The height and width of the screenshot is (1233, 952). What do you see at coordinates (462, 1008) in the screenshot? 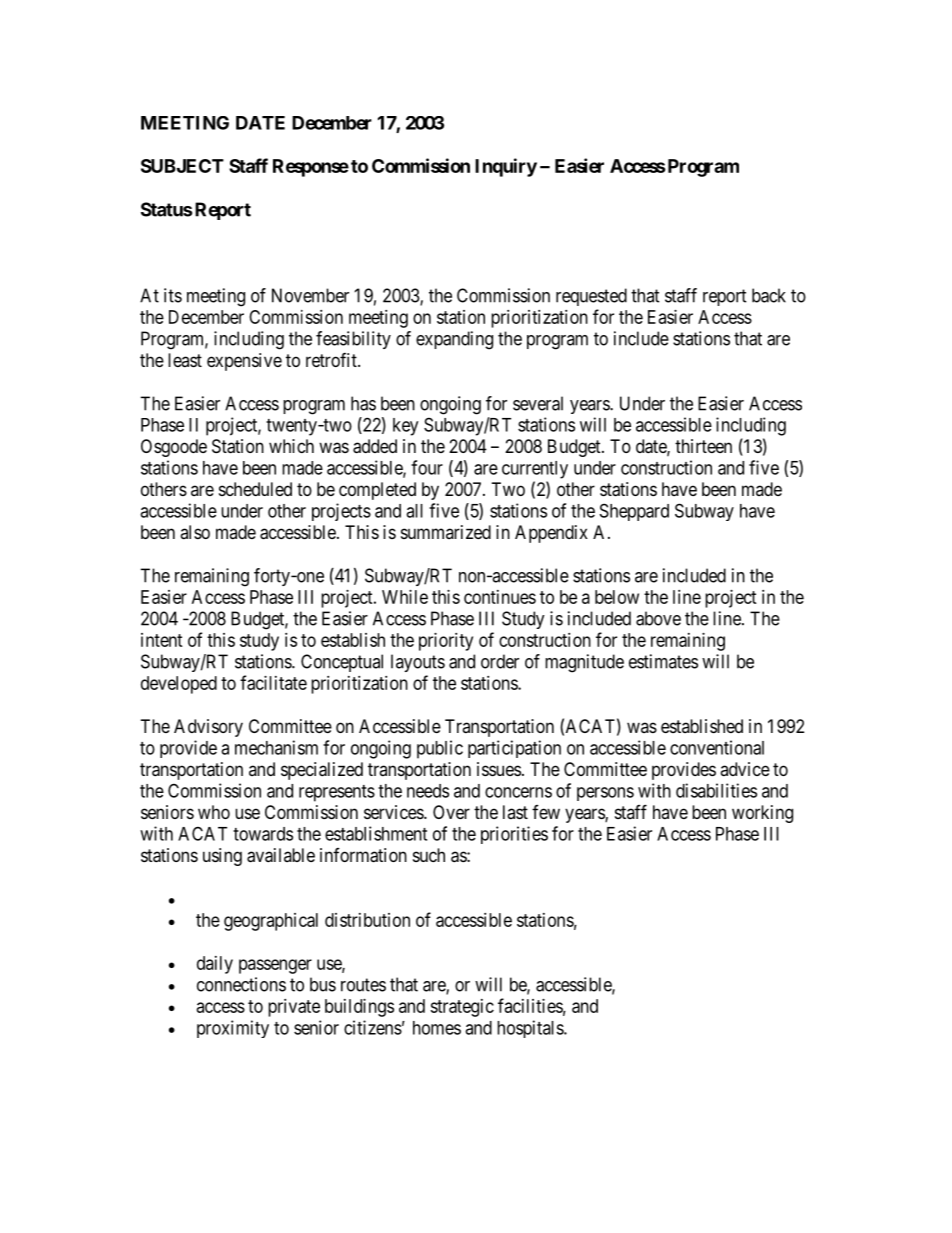
I see `strategic` at bounding box center [462, 1008].
